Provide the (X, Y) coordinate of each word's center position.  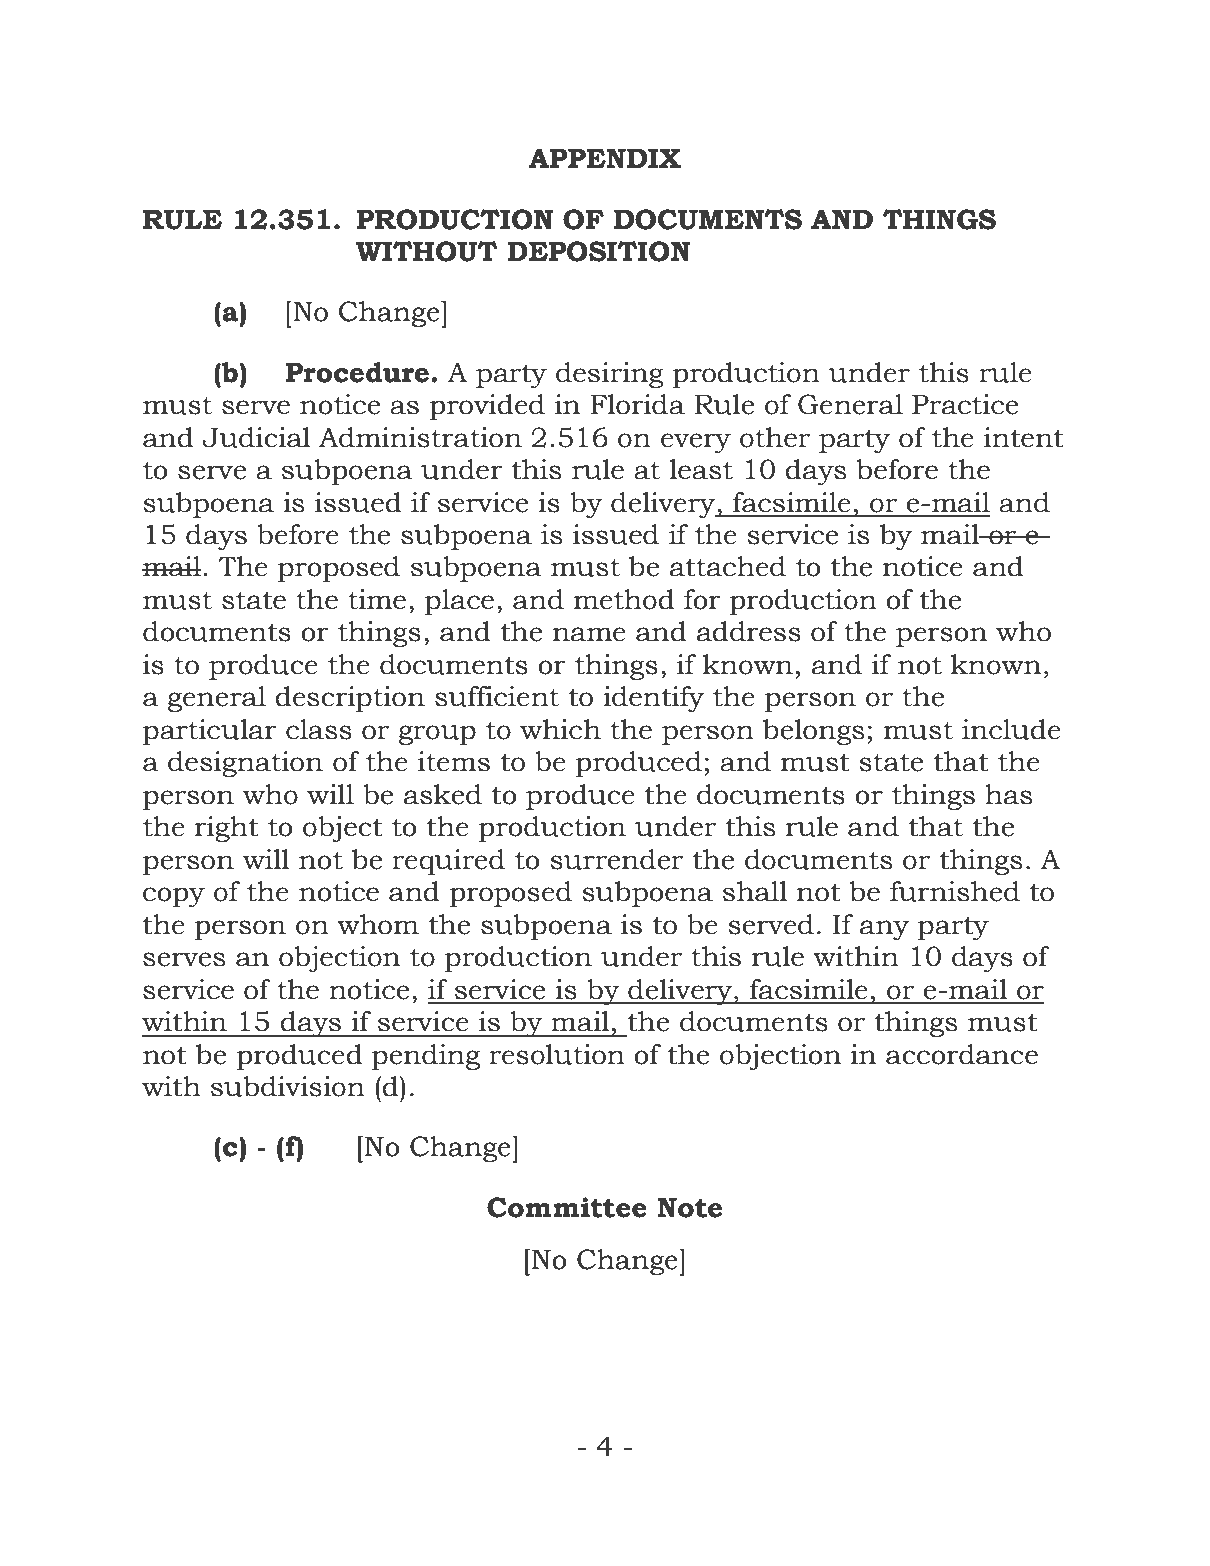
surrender (616, 859)
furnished (955, 891)
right (227, 829)
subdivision (288, 1086)
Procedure (357, 372)
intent (1024, 437)
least (701, 469)
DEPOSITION (599, 251)
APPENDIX (605, 158)
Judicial (256, 437)
